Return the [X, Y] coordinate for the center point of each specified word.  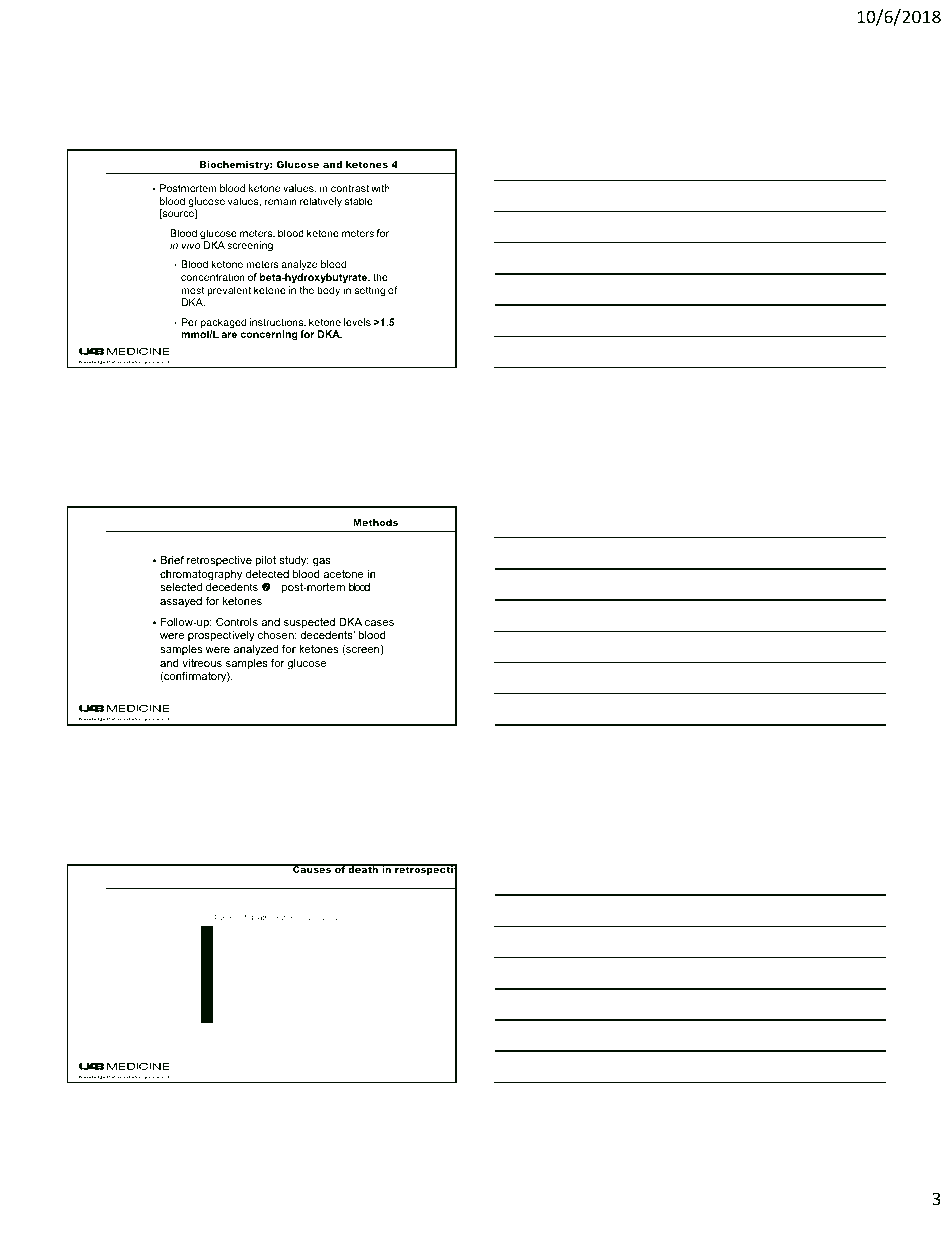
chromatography [201, 575]
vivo [191, 245]
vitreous [202, 663]
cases [379, 623]
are [229, 335]
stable [358, 201]
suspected [309, 623]
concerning [269, 335]
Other [347, 1027]
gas [322, 562]
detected [267, 574]
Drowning [312, 1028]
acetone [343, 574]
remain [281, 201]
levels [357, 322]
